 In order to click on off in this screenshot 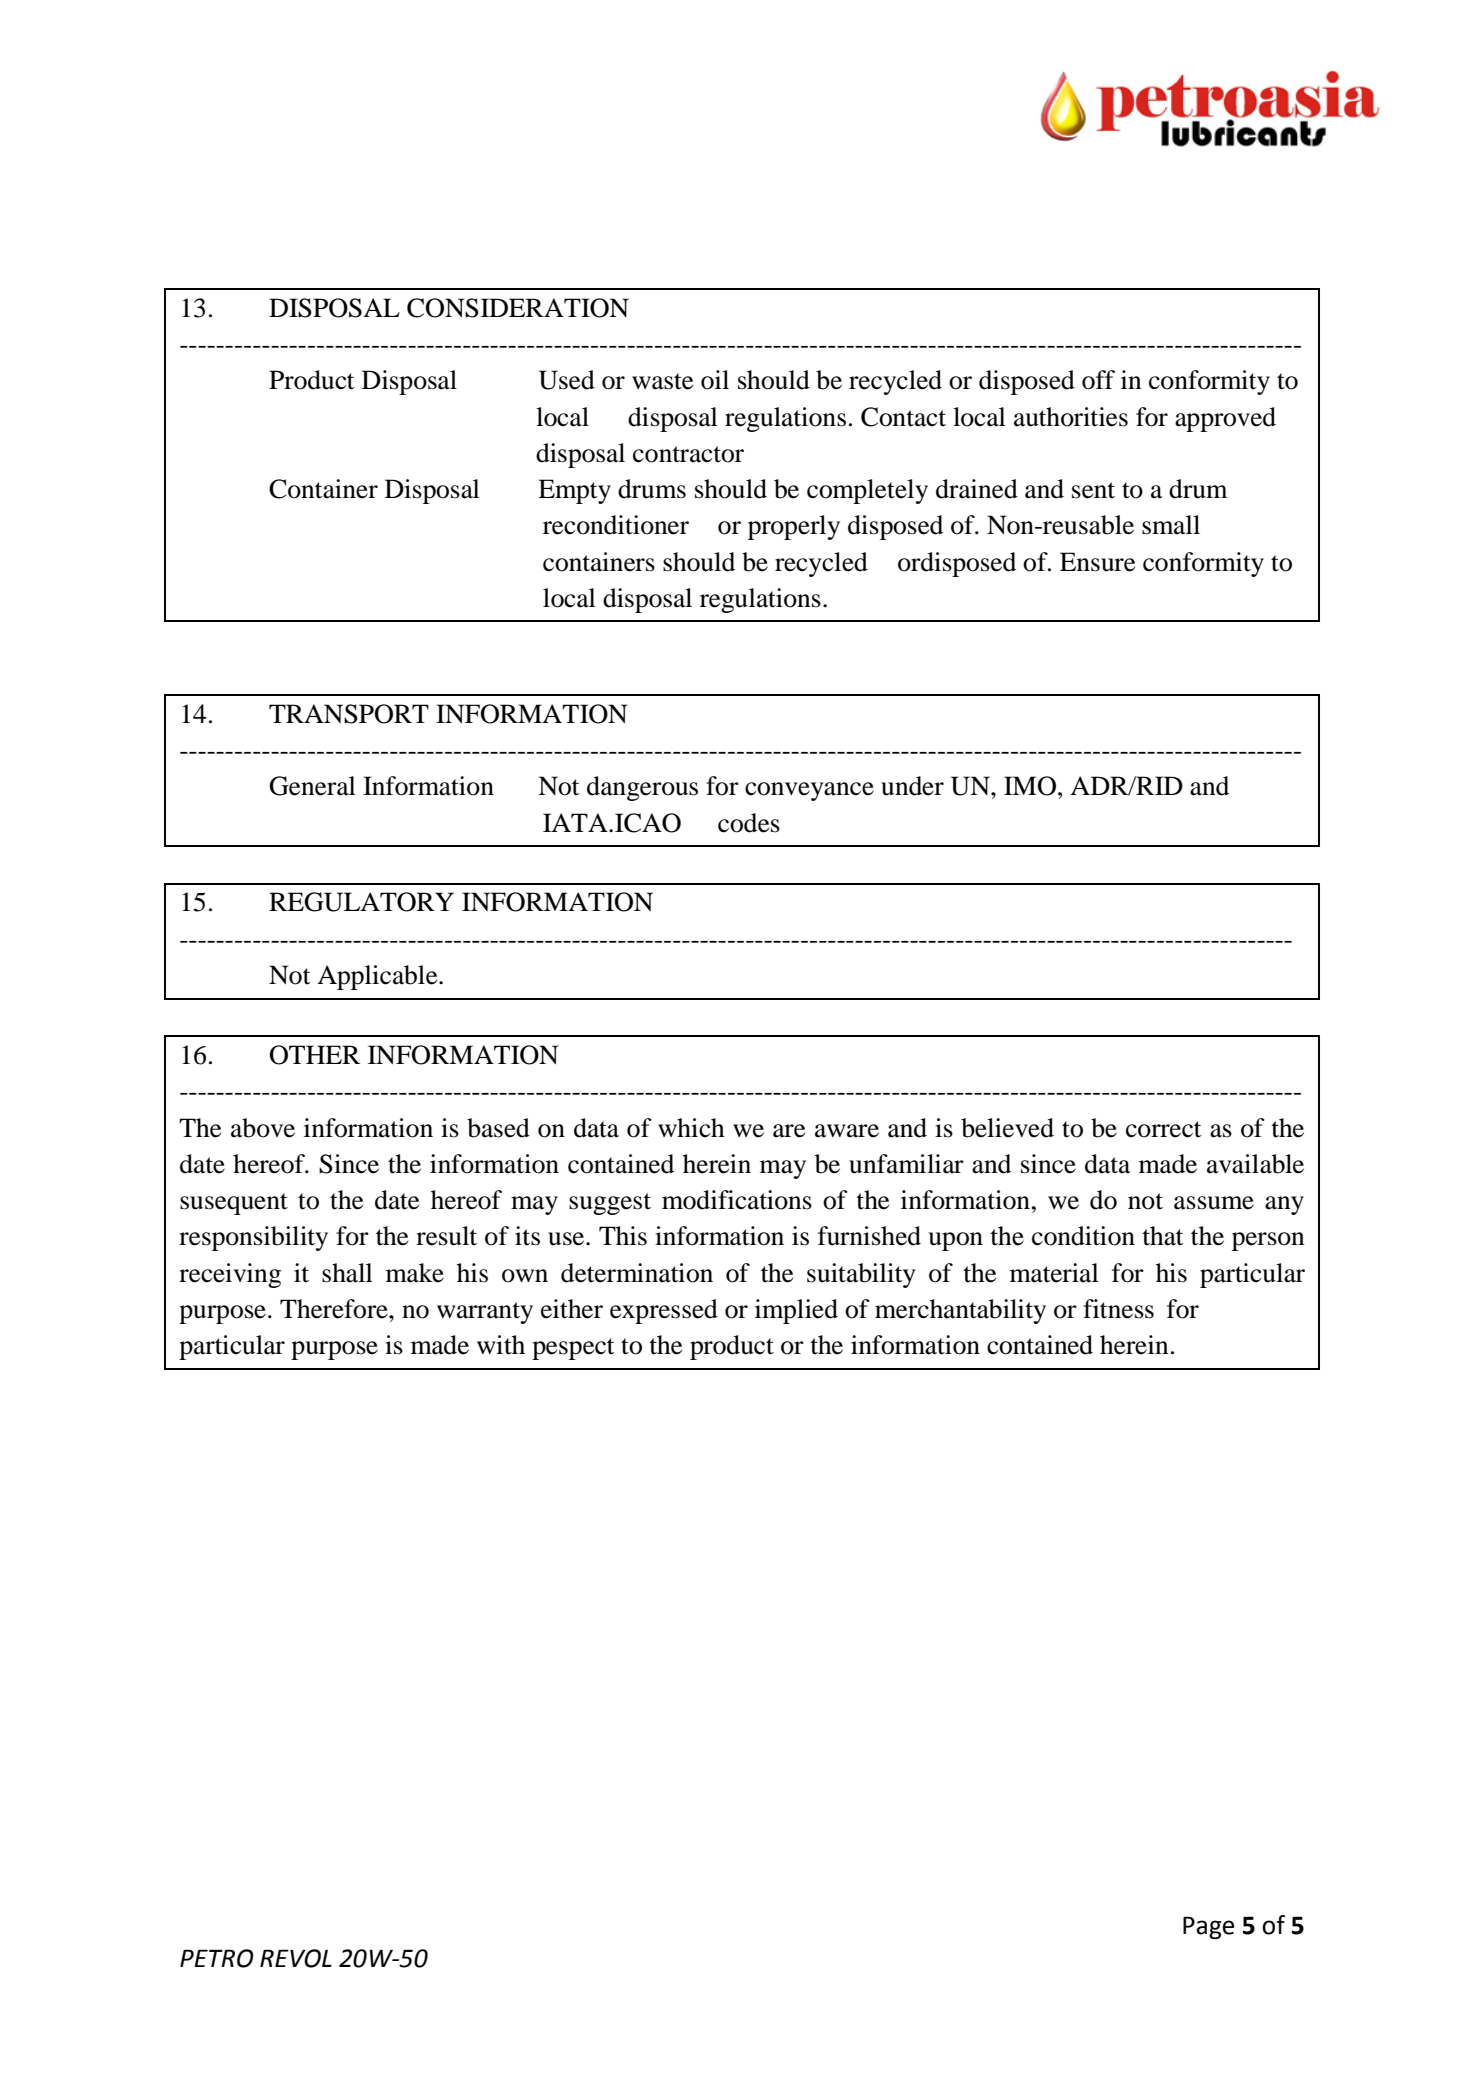, I will do `click(1098, 380)`.
